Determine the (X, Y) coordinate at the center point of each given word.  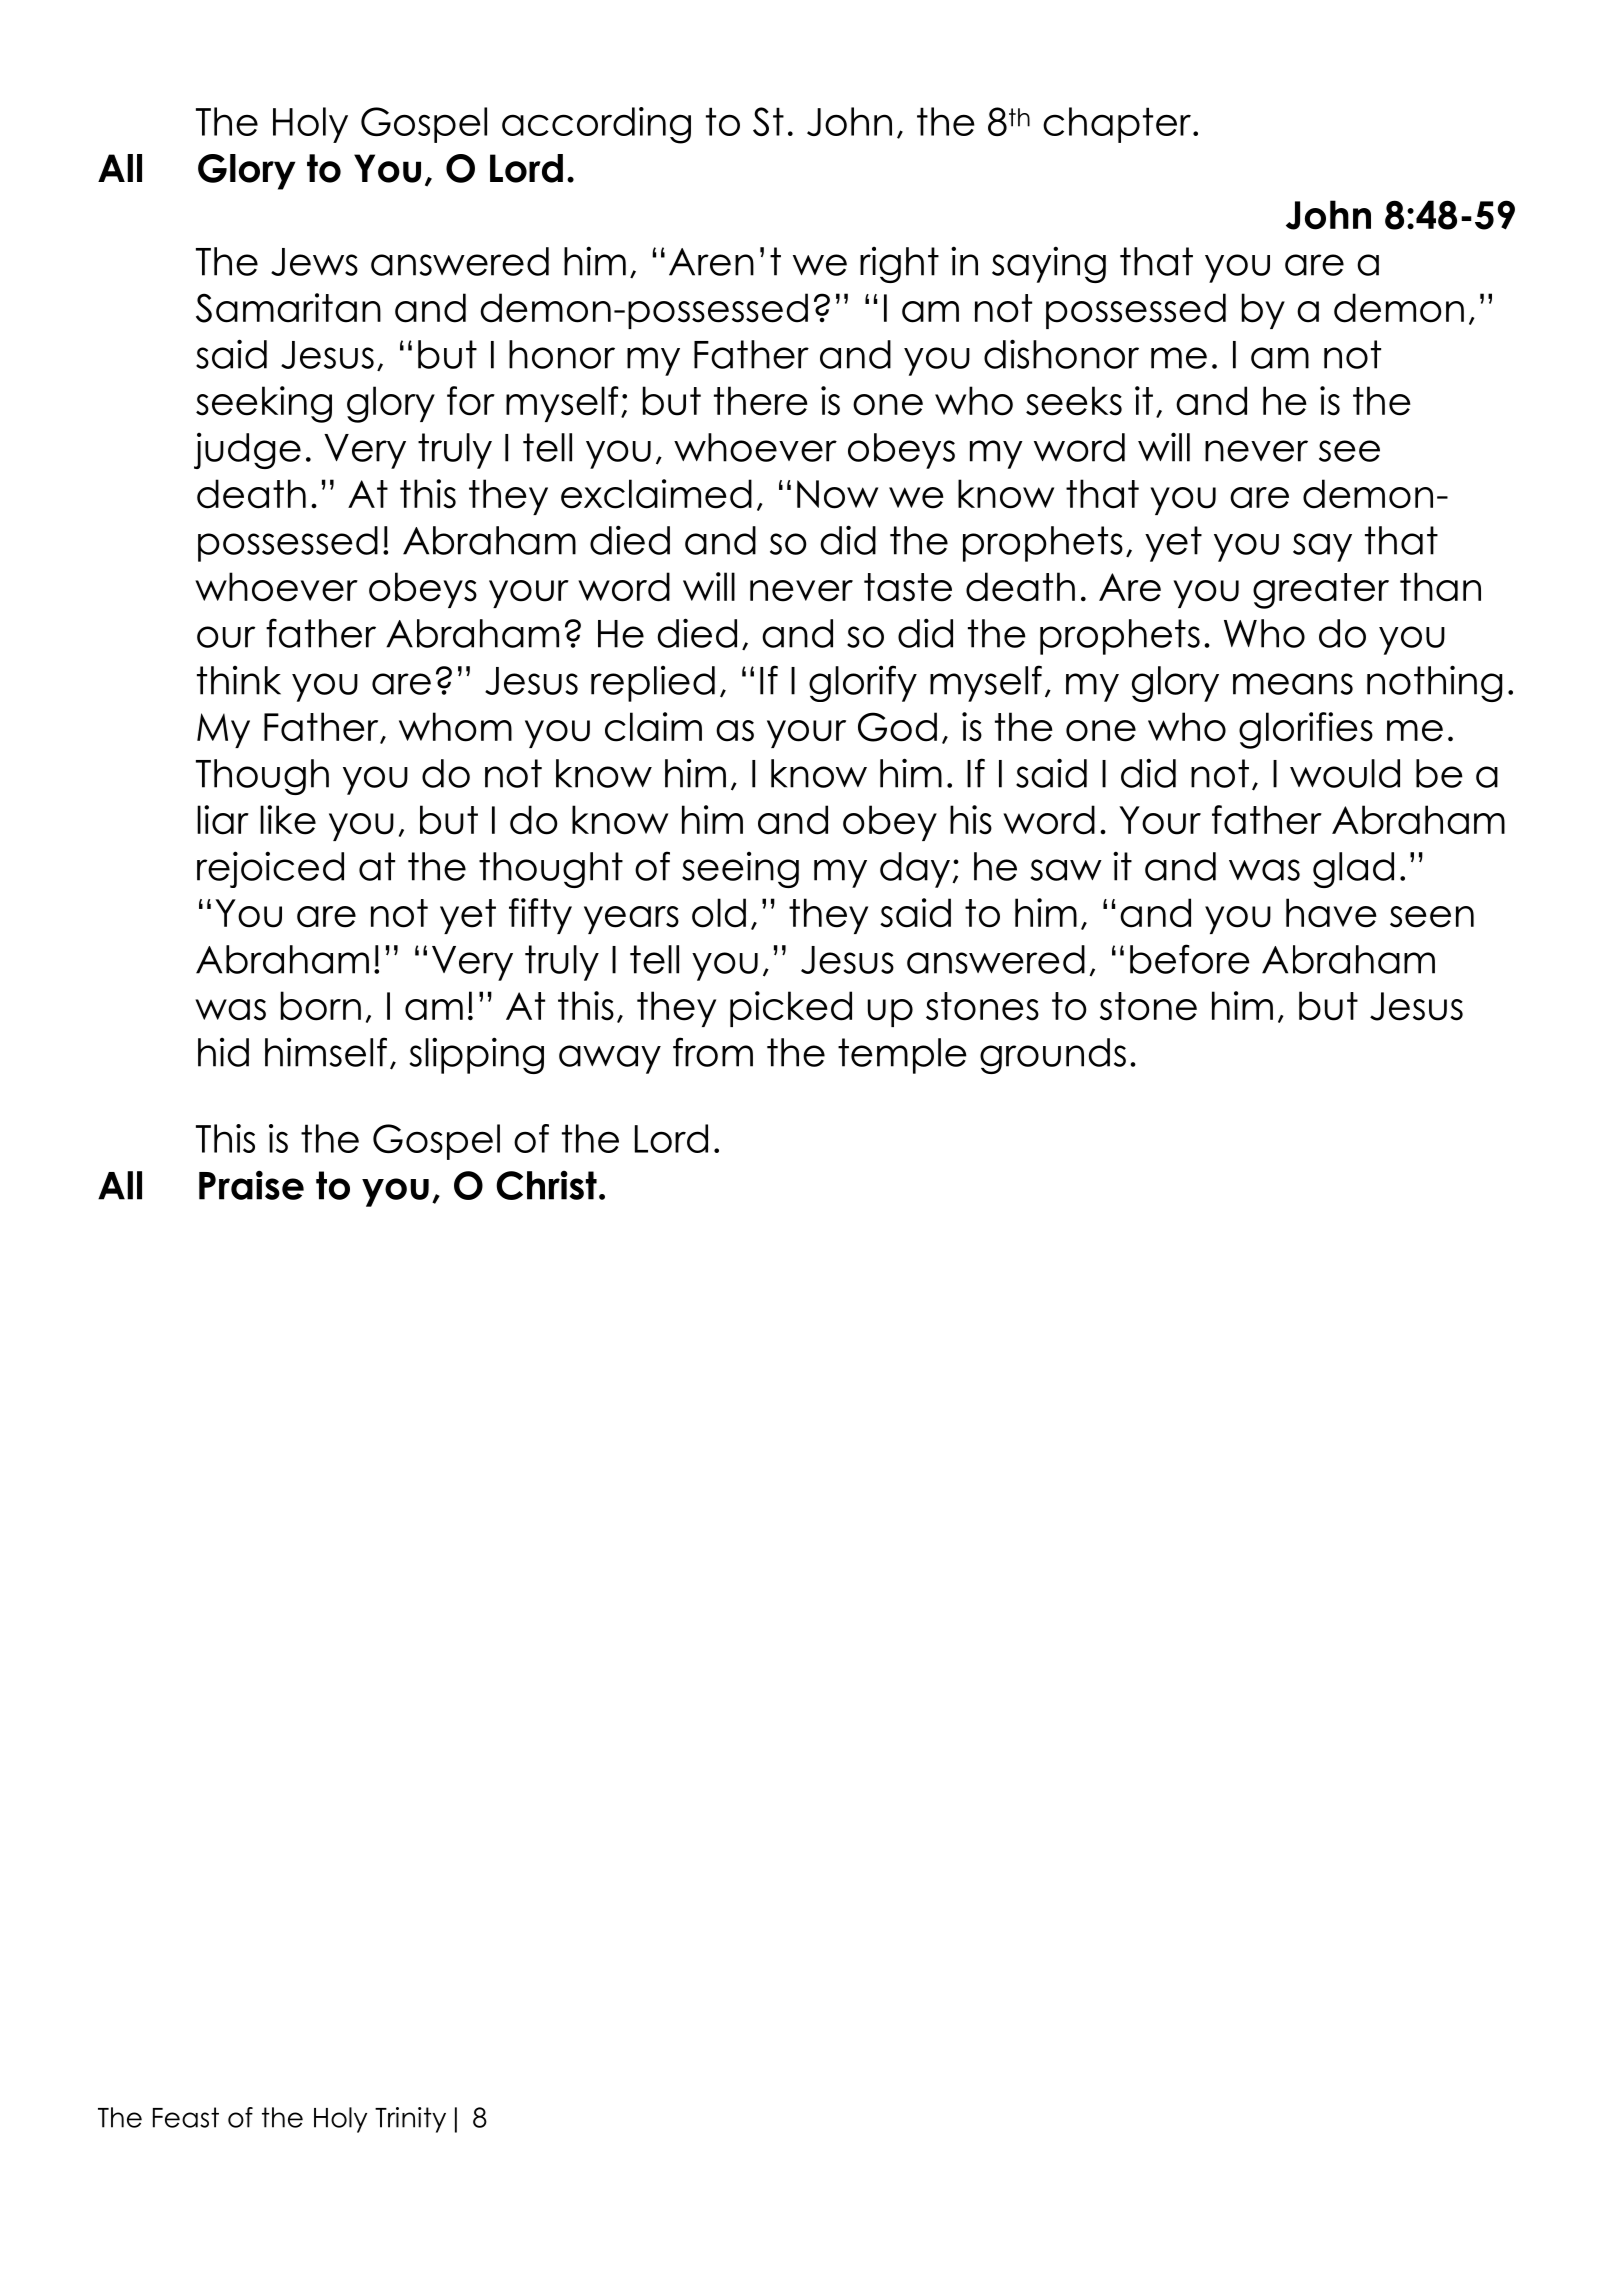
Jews (314, 262)
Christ (546, 1185)
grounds (1053, 1056)
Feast (186, 2117)
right (899, 264)
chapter (1117, 125)
